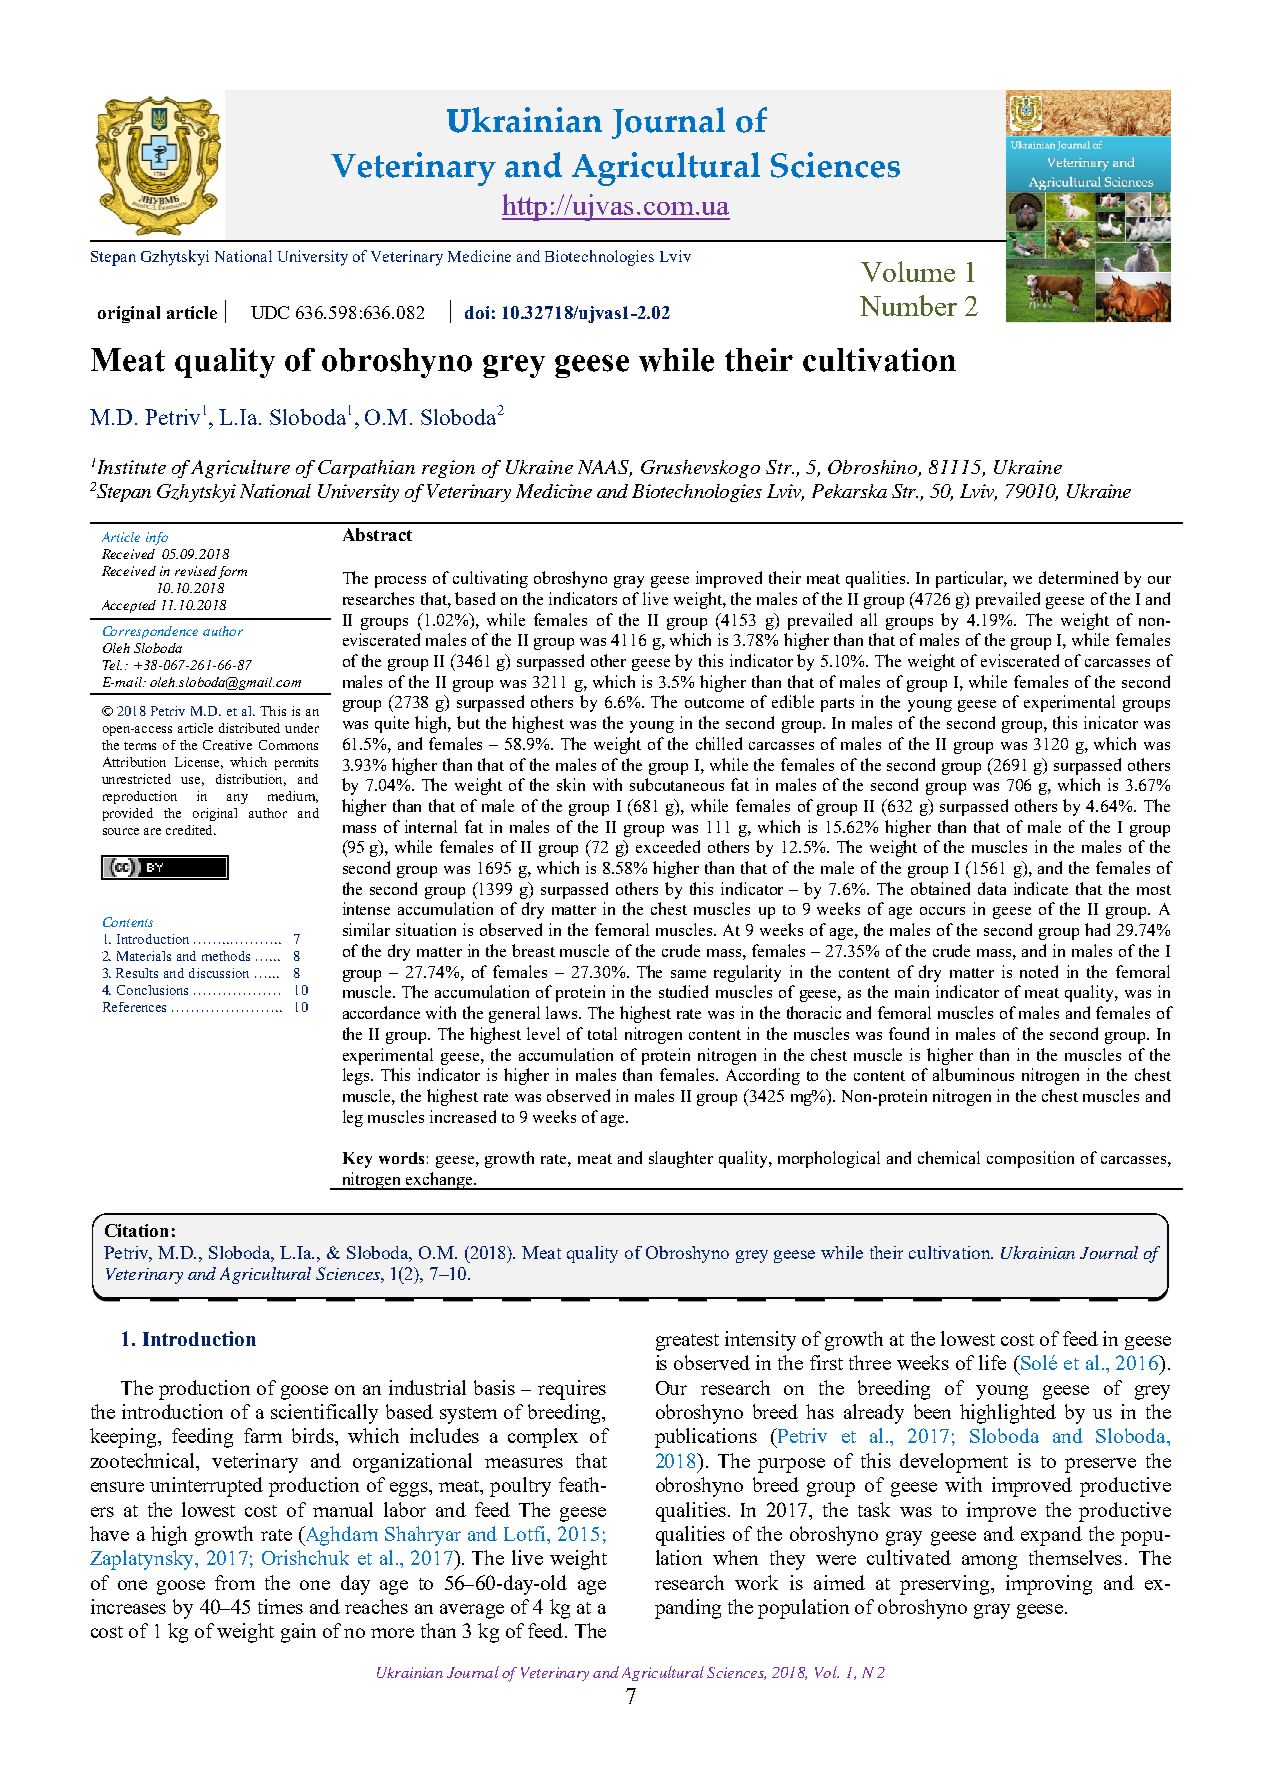 The height and width of the screenshot is (1784, 1261). What do you see at coordinates (908, 305) in the screenshot?
I see `Number` at bounding box center [908, 305].
